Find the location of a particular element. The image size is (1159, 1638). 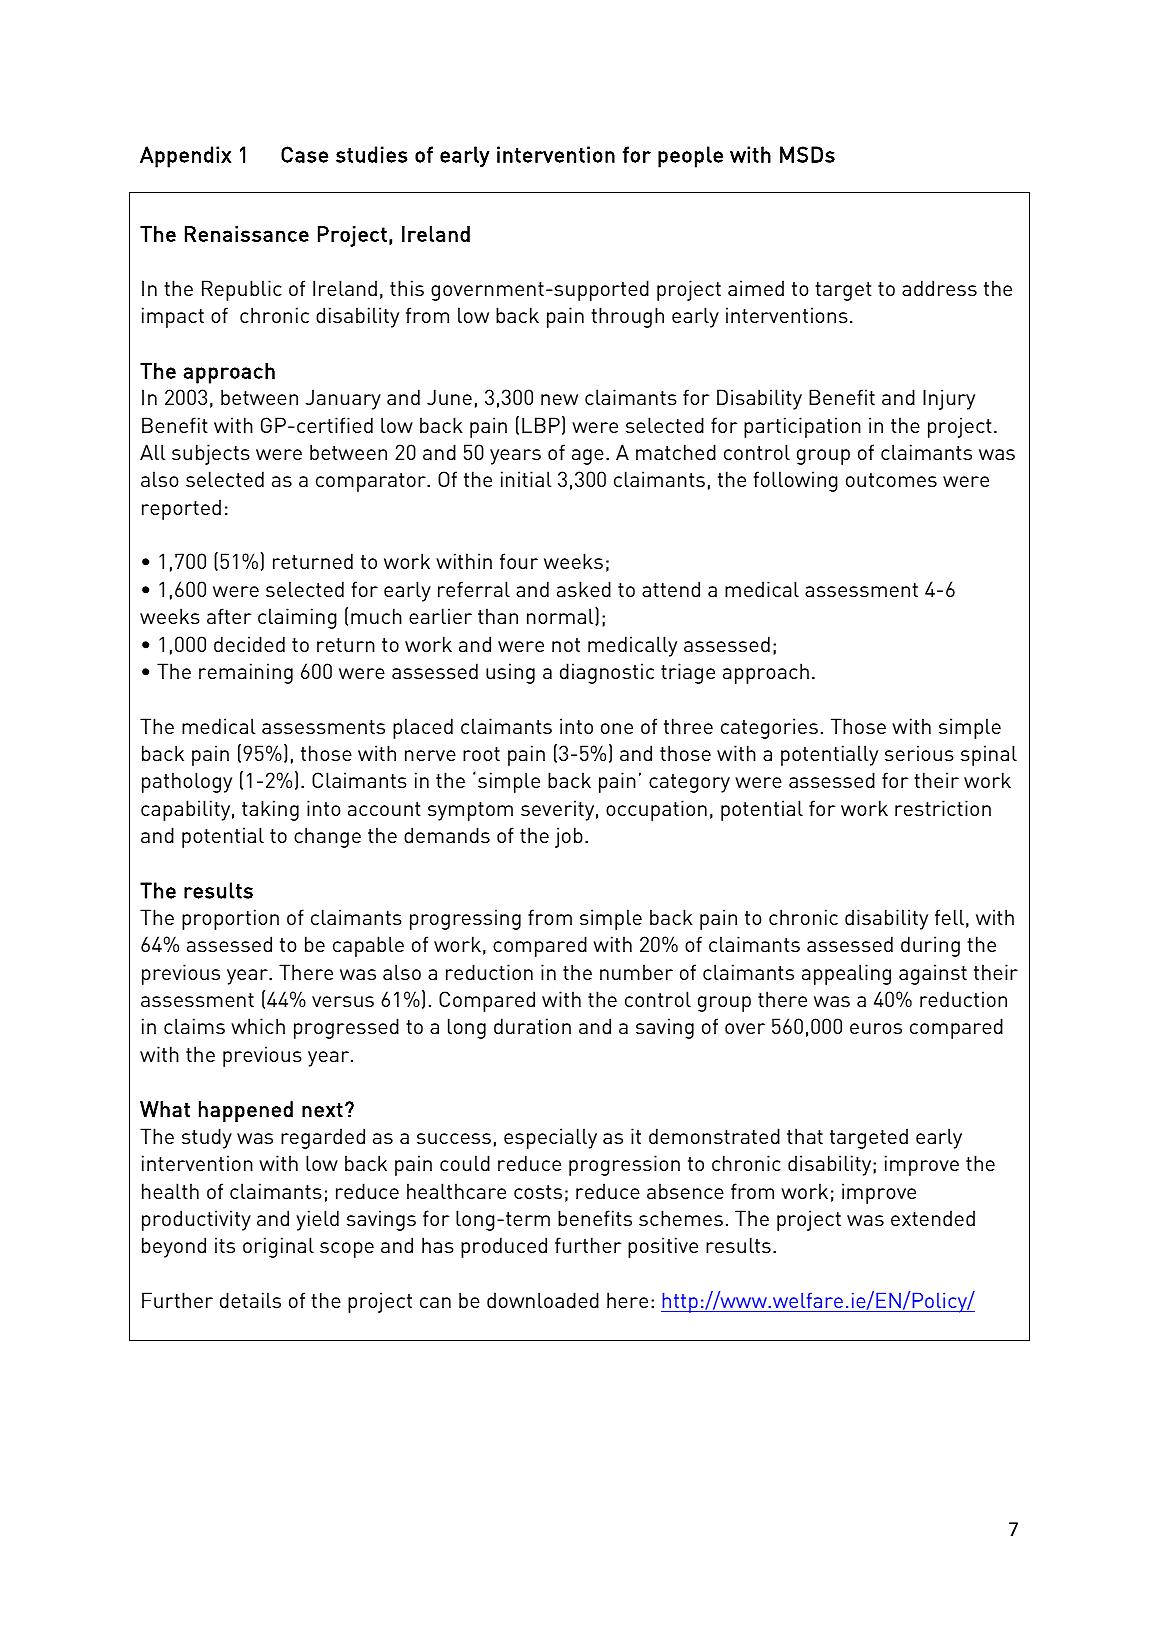

which is located at coordinates (258, 1026).
